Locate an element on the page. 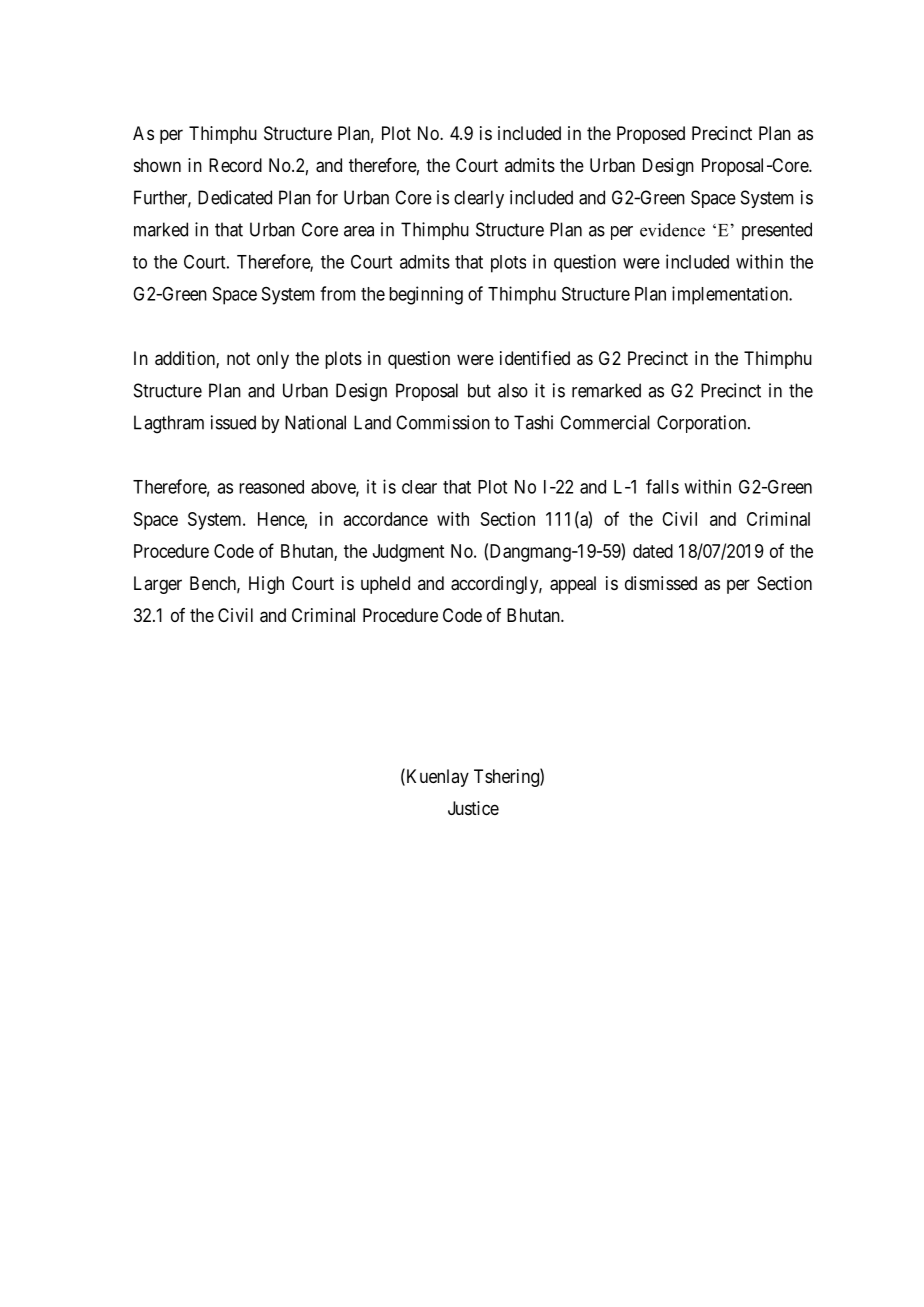  Judgment is located at coordinates (408, 553).
